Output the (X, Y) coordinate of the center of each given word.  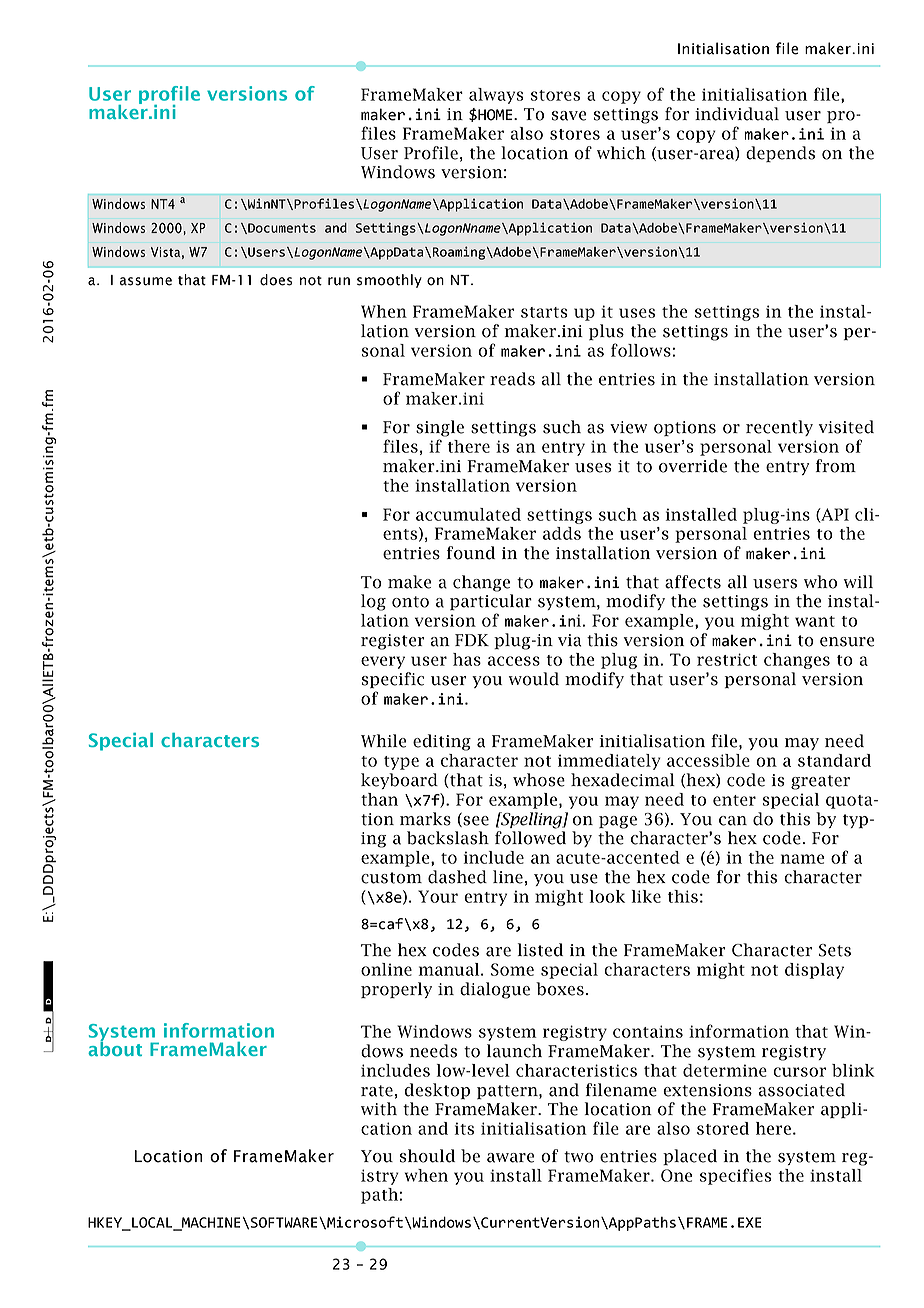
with (379, 1109)
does (276, 280)
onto (410, 602)
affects (693, 582)
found (471, 553)
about (115, 1047)
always (496, 96)
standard (834, 760)
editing (442, 742)
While (383, 741)
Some (512, 969)
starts (544, 312)
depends (780, 154)
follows (642, 350)
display (814, 971)
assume (146, 281)
